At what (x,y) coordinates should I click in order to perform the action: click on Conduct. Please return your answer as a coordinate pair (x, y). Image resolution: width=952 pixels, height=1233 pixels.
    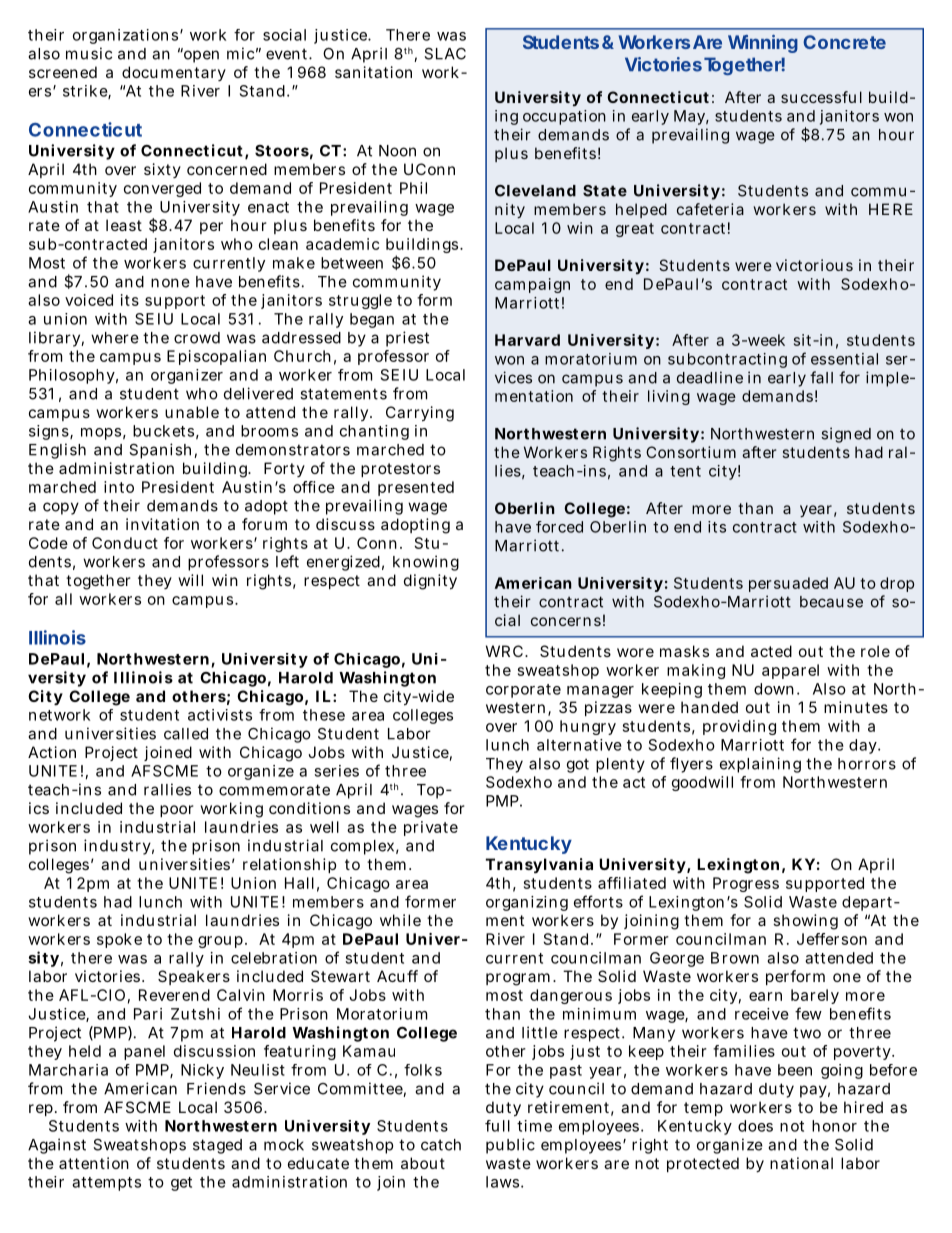
    Looking at the image, I should click on (125, 543).
